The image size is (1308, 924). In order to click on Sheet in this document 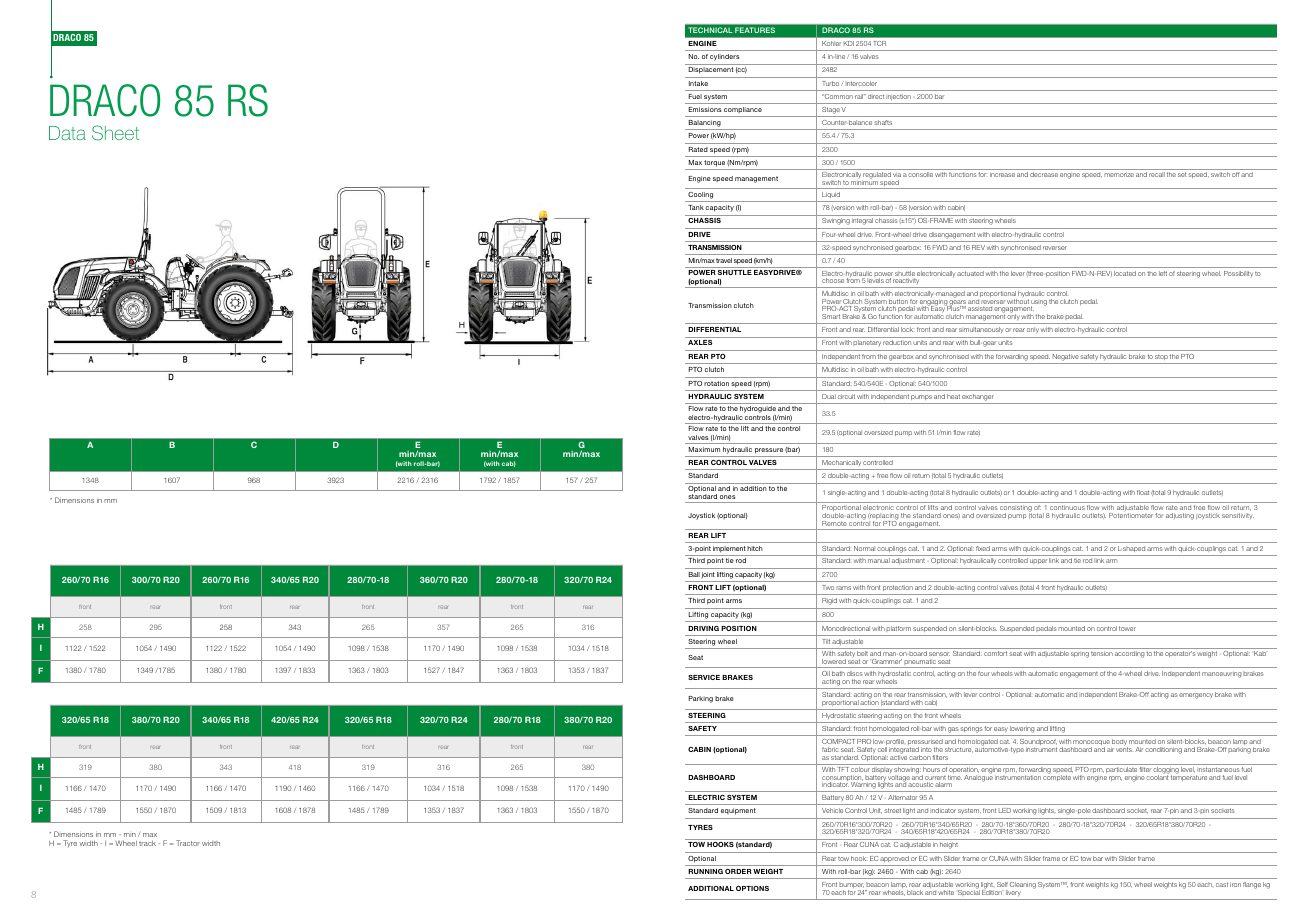, I will do `click(115, 133)`.
